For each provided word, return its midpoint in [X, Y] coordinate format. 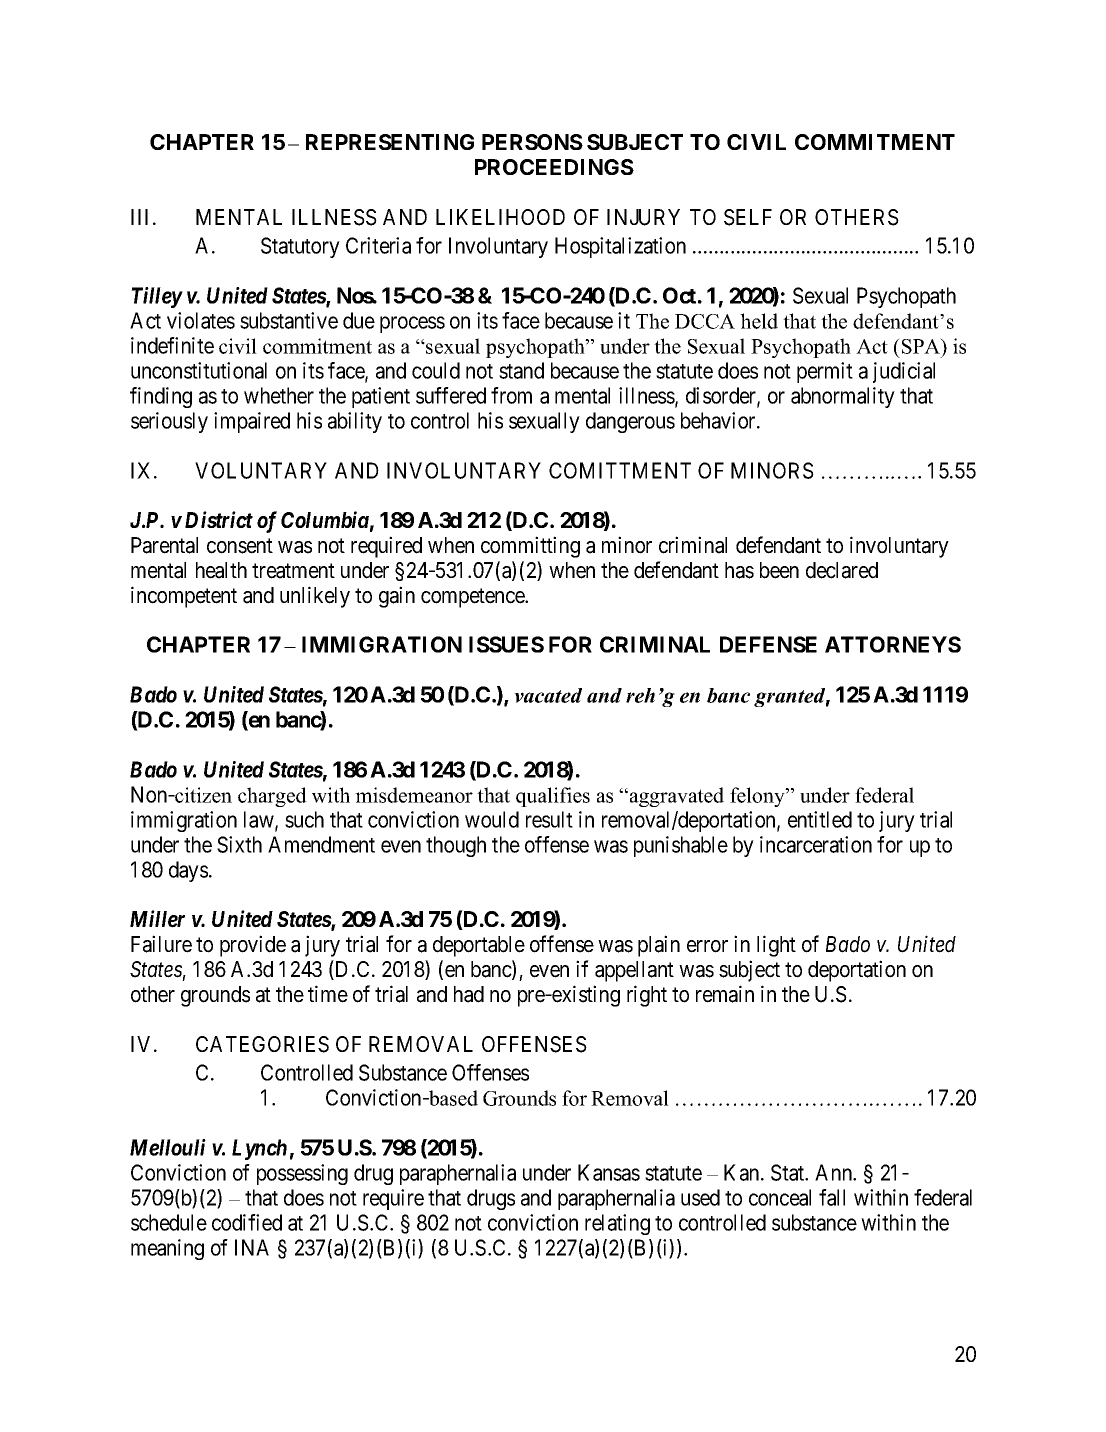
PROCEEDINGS [554, 167]
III [142, 217]
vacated [548, 695]
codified [247, 1222]
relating [617, 1224]
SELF [748, 217]
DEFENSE [768, 644]
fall [832, 1197]
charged [272, 797]
